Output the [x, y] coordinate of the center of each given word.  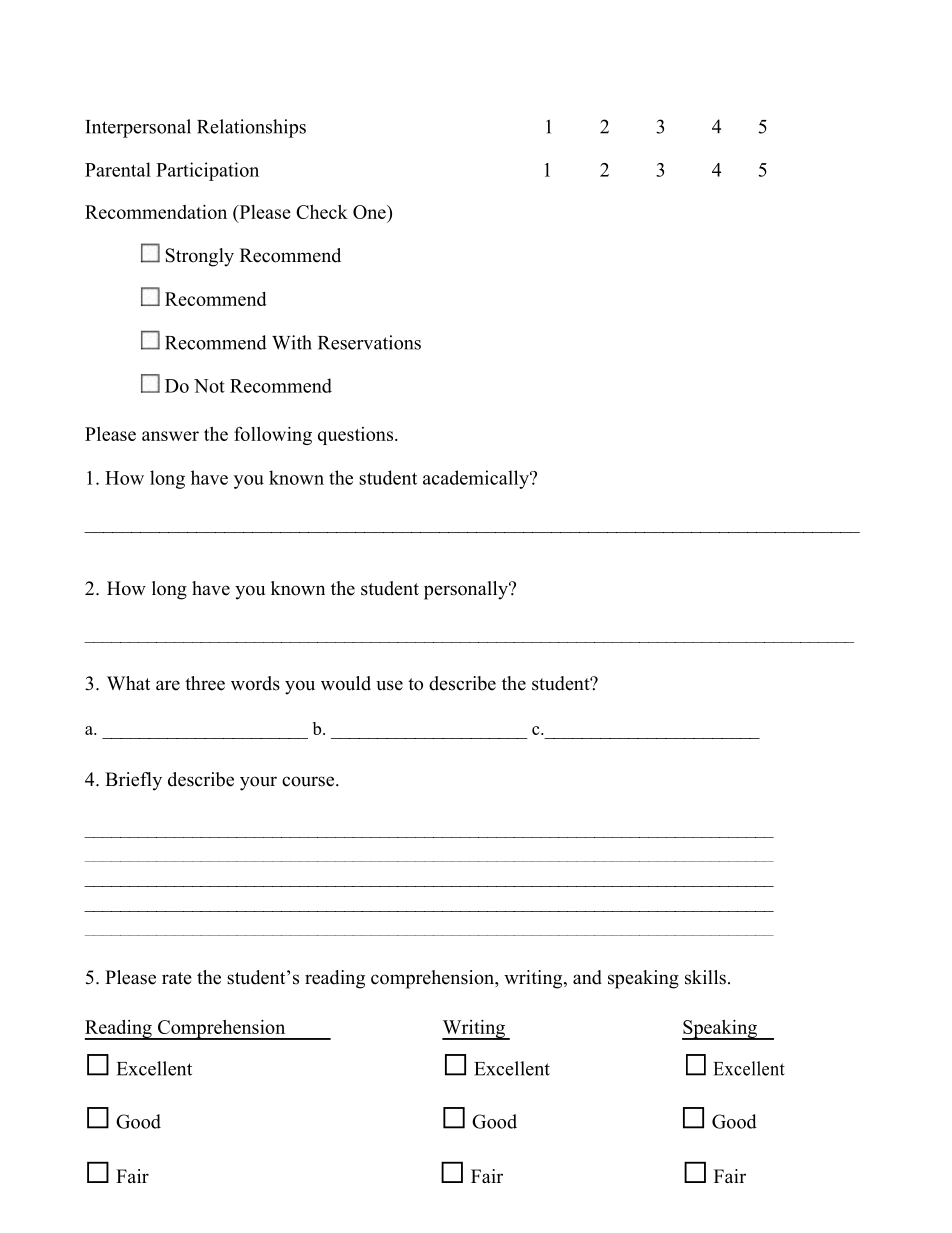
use [389, 685]
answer [170, 436]
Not [209, 386]
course [309, 781]
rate [177, 978]
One [370, 212]
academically [477, 479]
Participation [207, 171]
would [346, 683]
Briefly [133, 781]
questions [355, 436]
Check [322, 212]
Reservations [369, 342]
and [587, 977]
